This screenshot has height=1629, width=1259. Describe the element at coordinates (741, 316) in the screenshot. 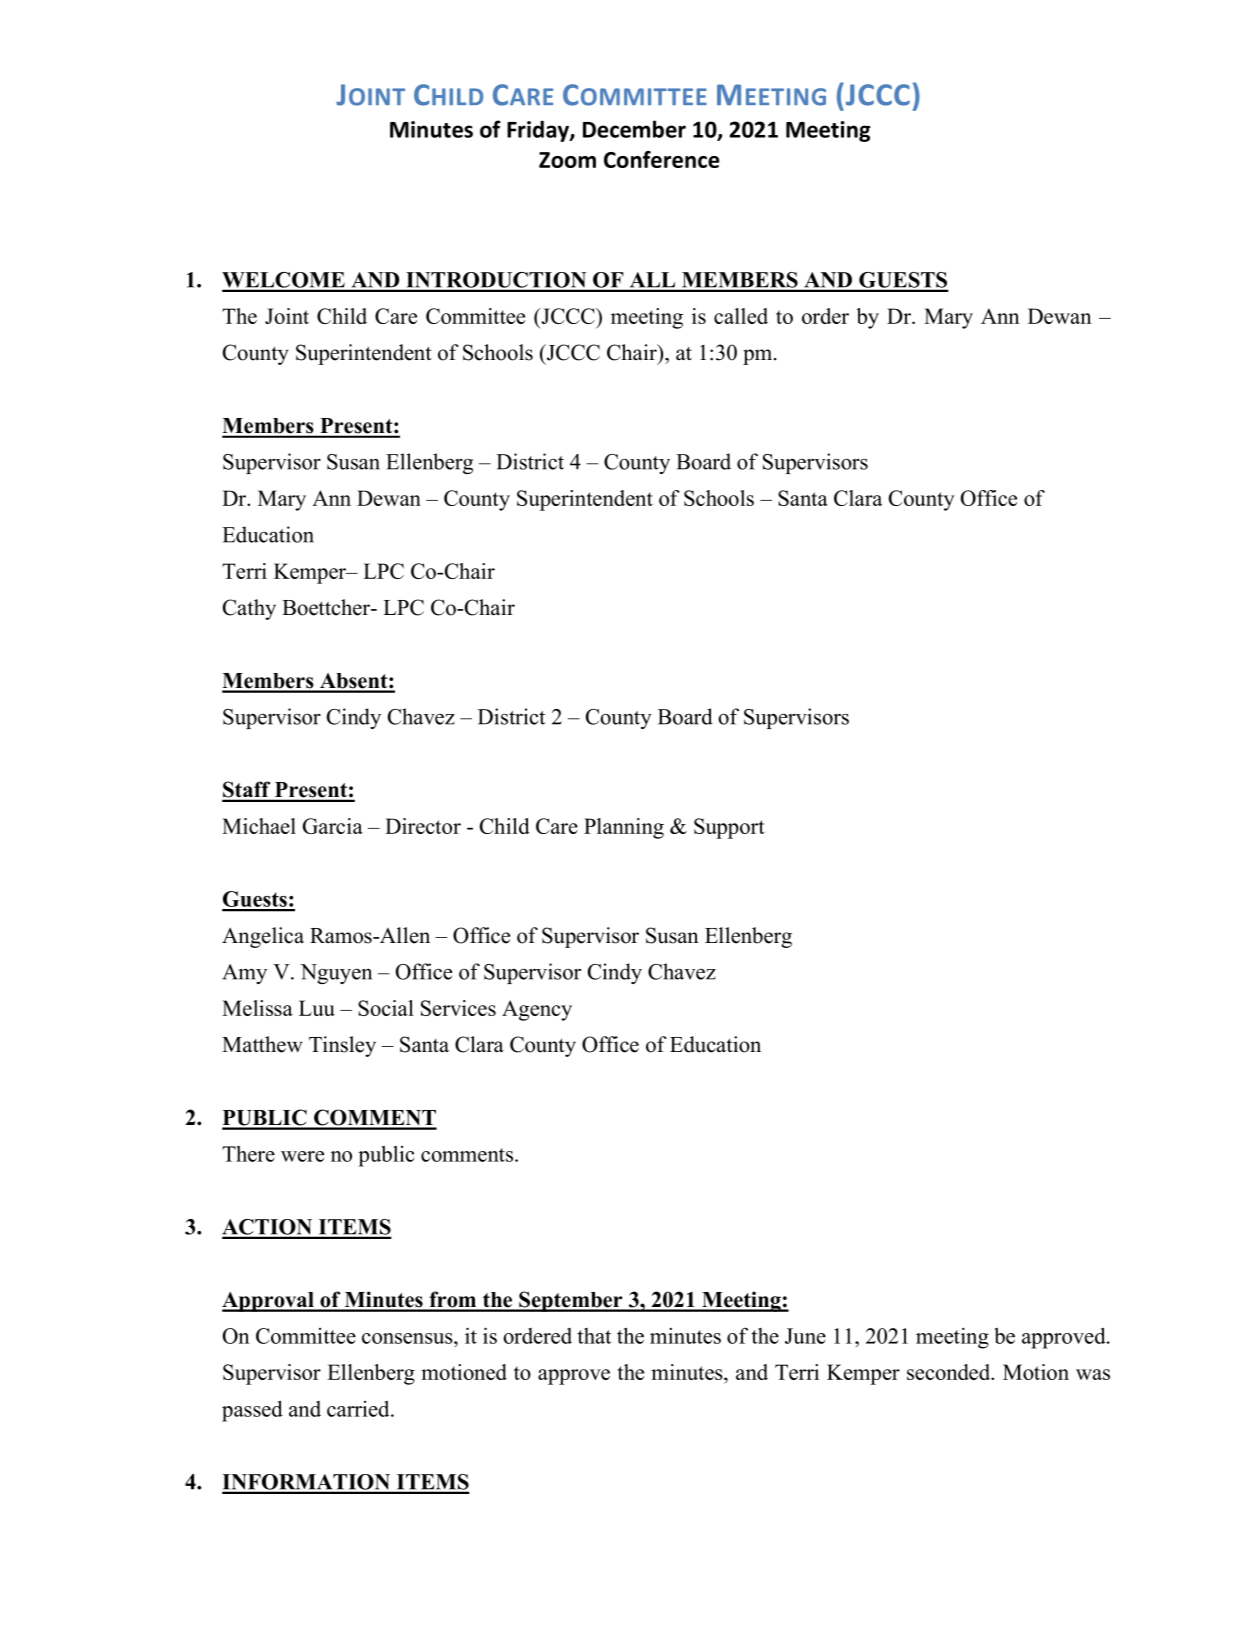

I see `called` at that location.
